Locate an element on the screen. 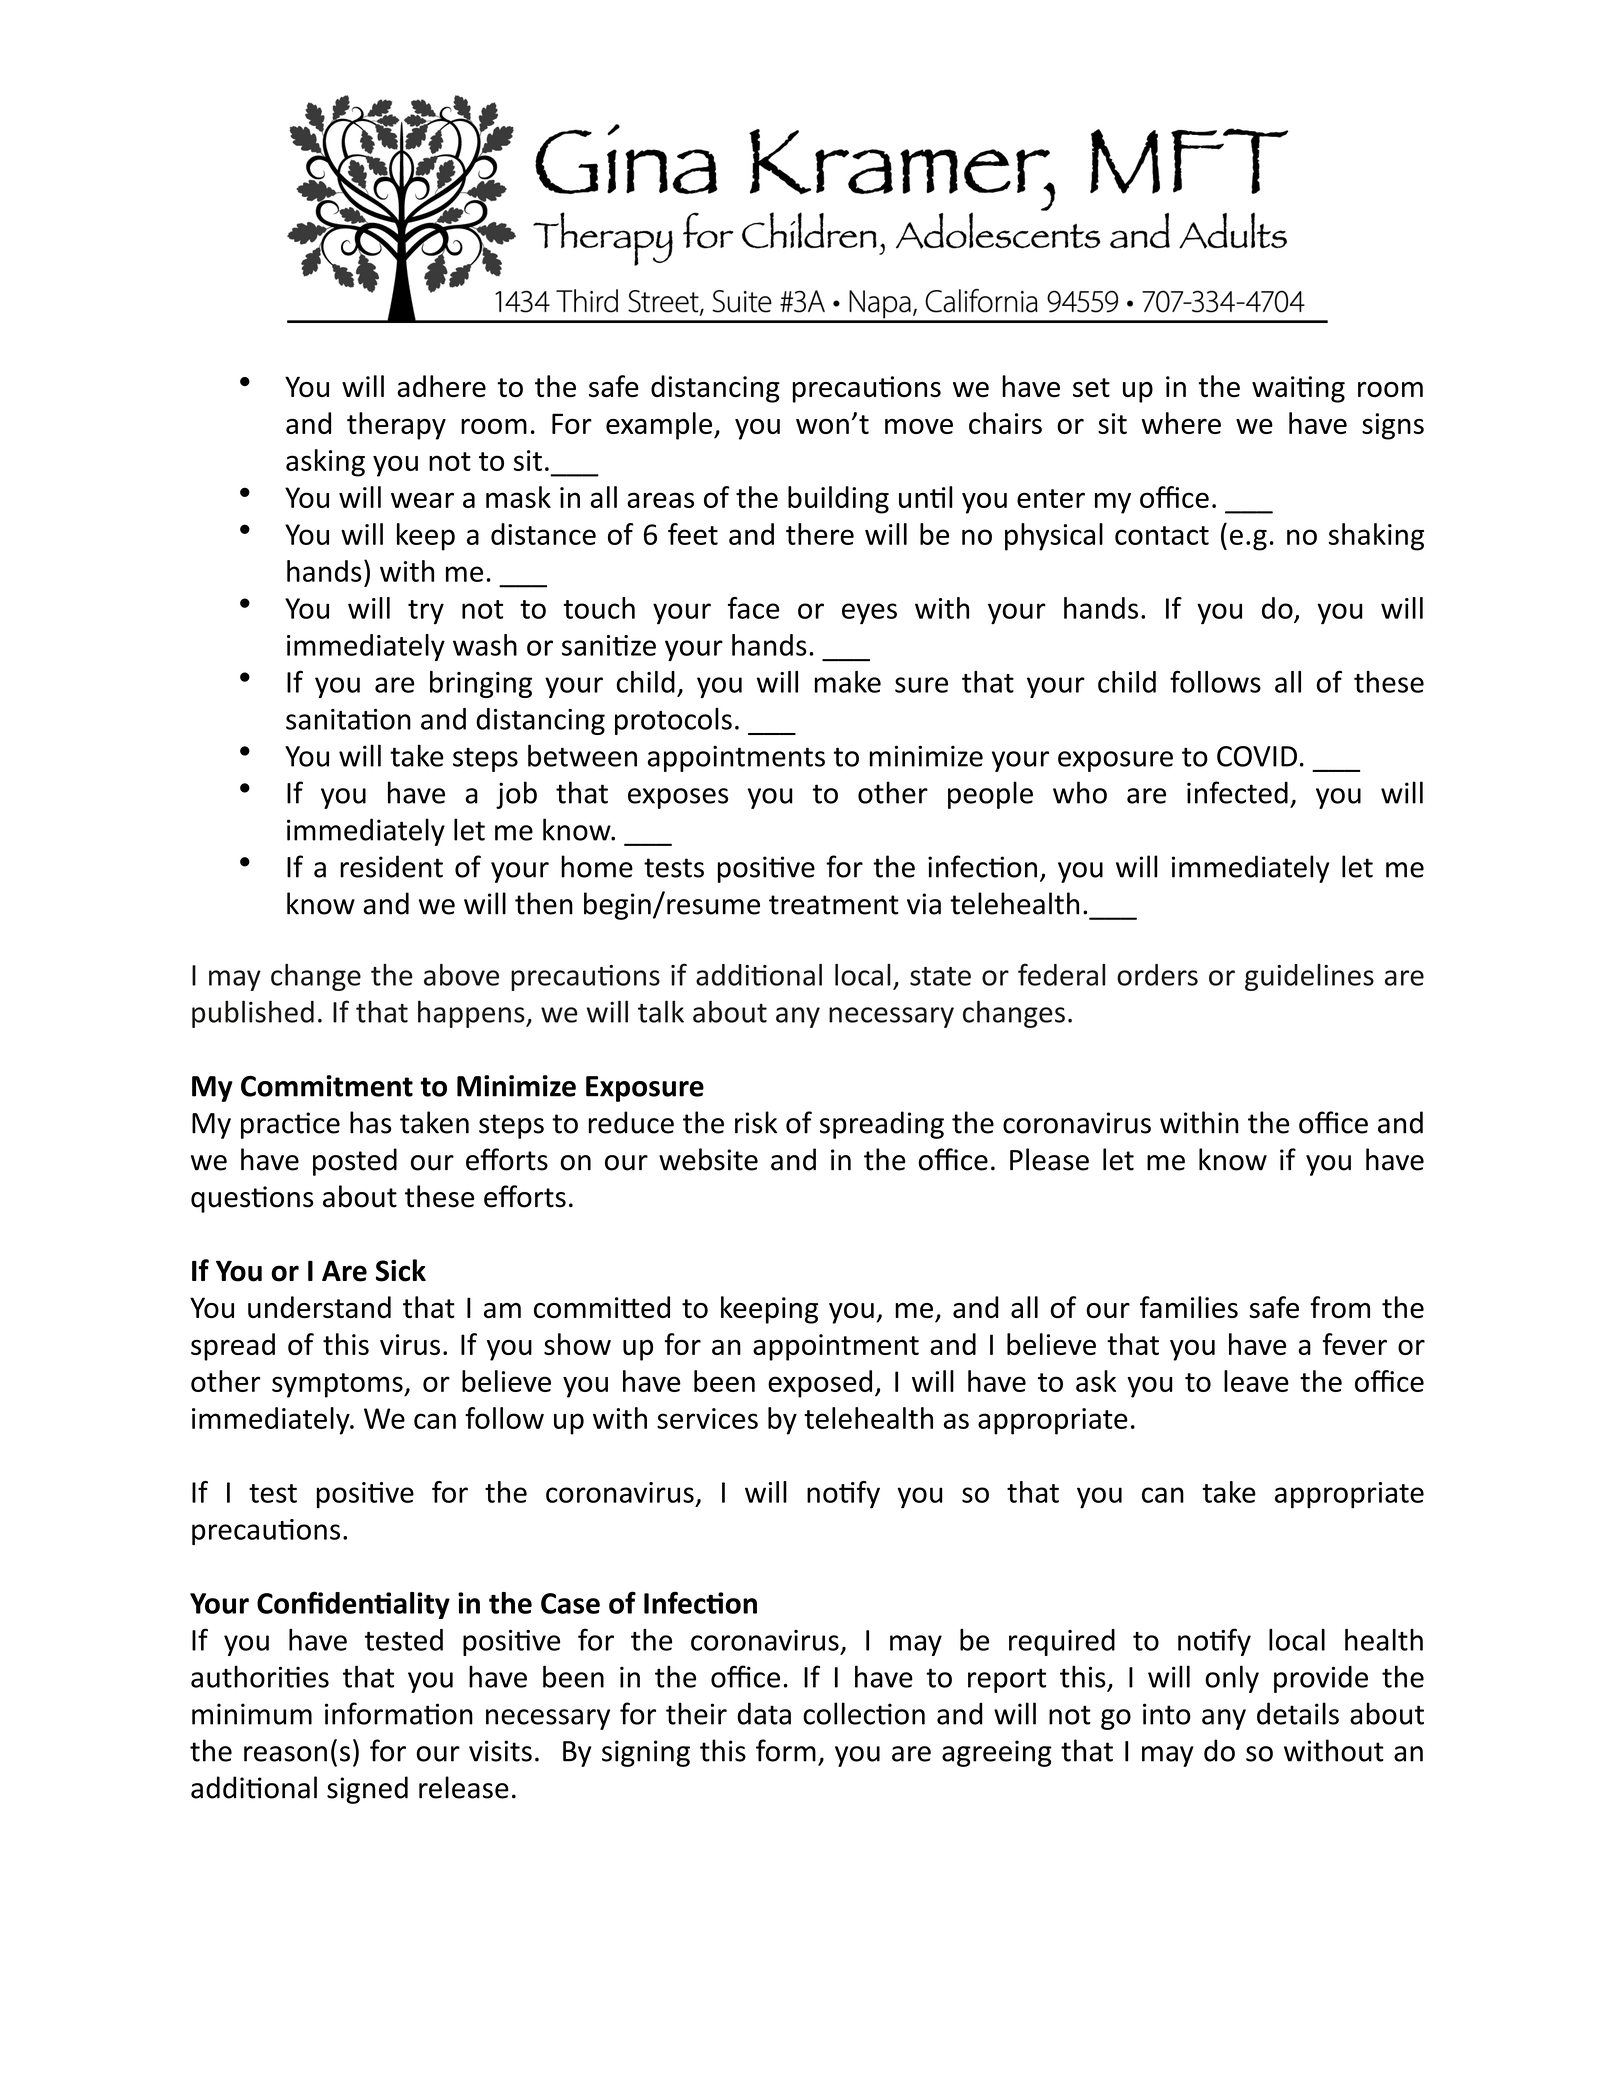 The width and height of the screenshot is (1615, 2090). above is located at coordinates (461, 975).
